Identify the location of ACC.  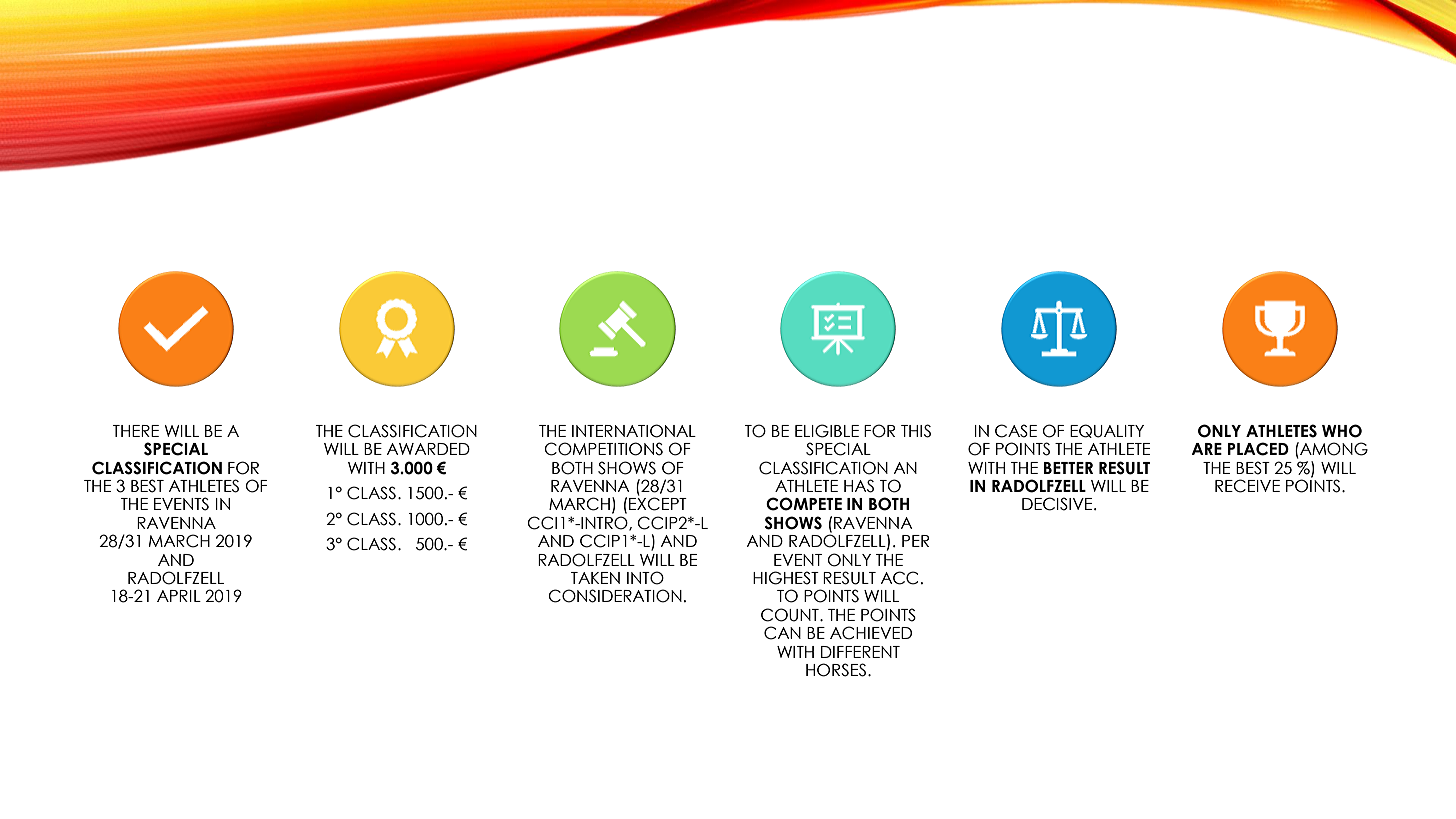
(899, 578).
